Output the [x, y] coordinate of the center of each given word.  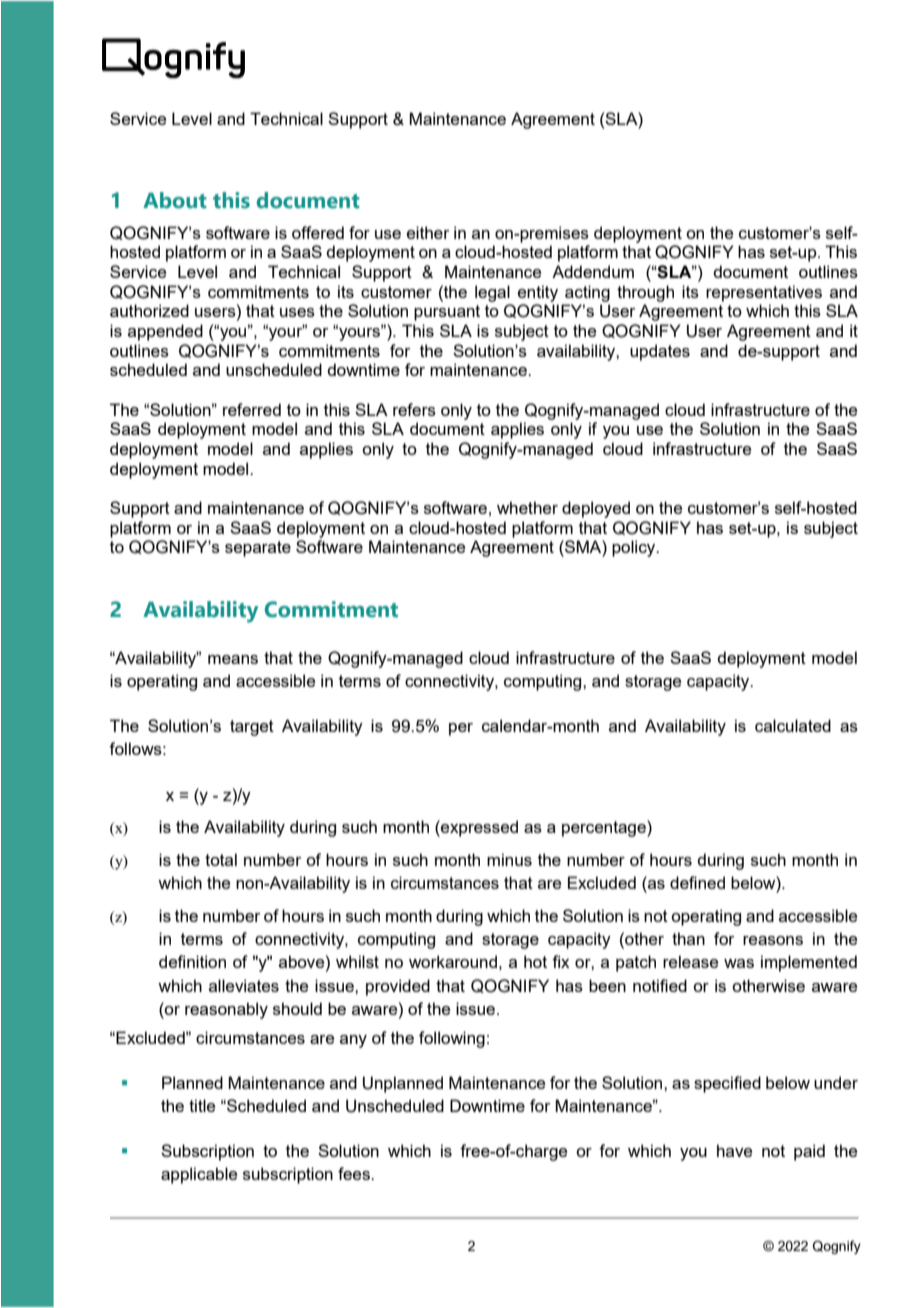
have [734, 1150]
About [175, 200]
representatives [764, 293]
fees [355, 1173]
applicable [199, 1175]
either [428, 232]
